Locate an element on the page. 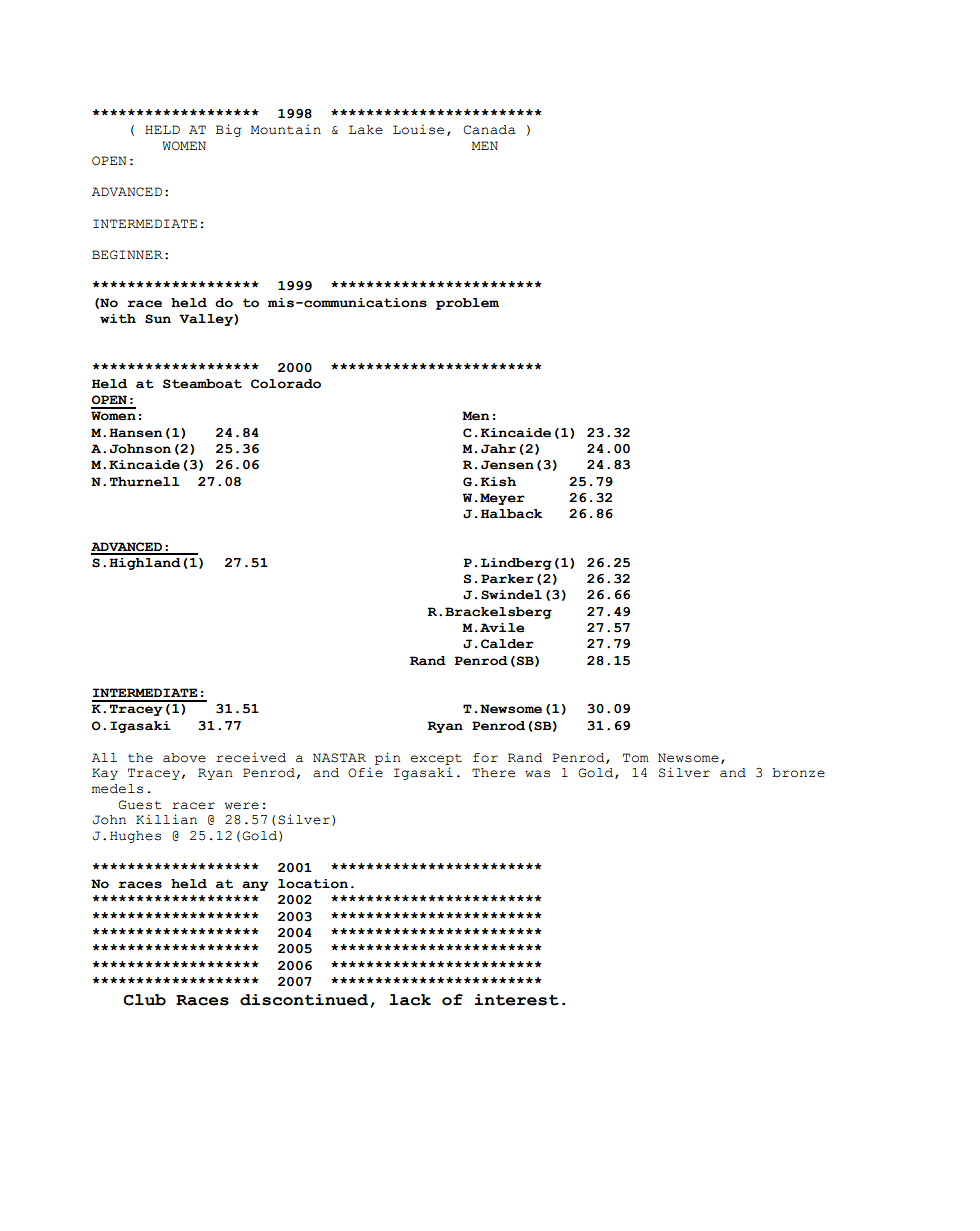 The width and height of the document is (980, 1231). Tom is located at coordinates (636, 758).
